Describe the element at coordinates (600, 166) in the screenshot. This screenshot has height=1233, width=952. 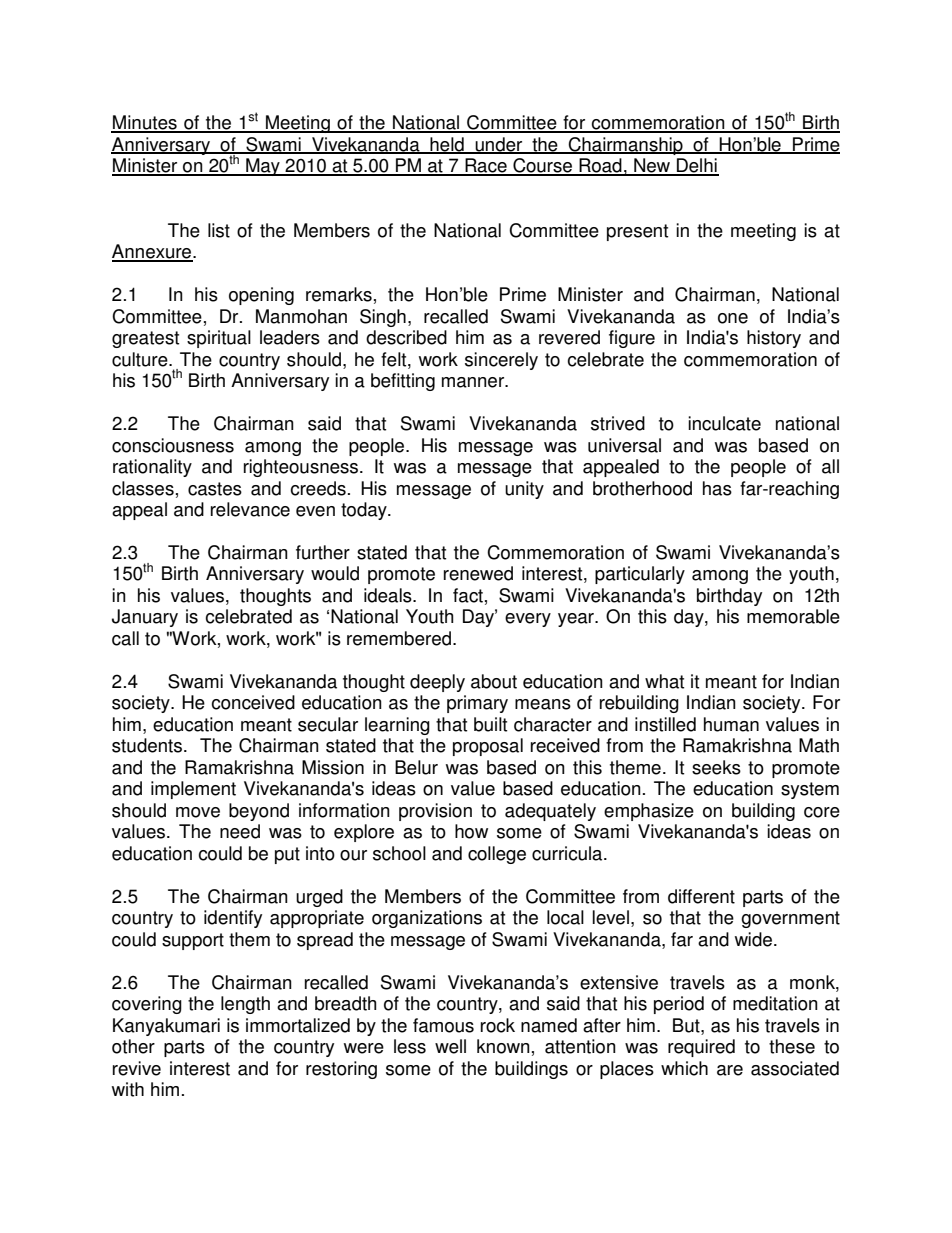
I see `Road` at that location.
